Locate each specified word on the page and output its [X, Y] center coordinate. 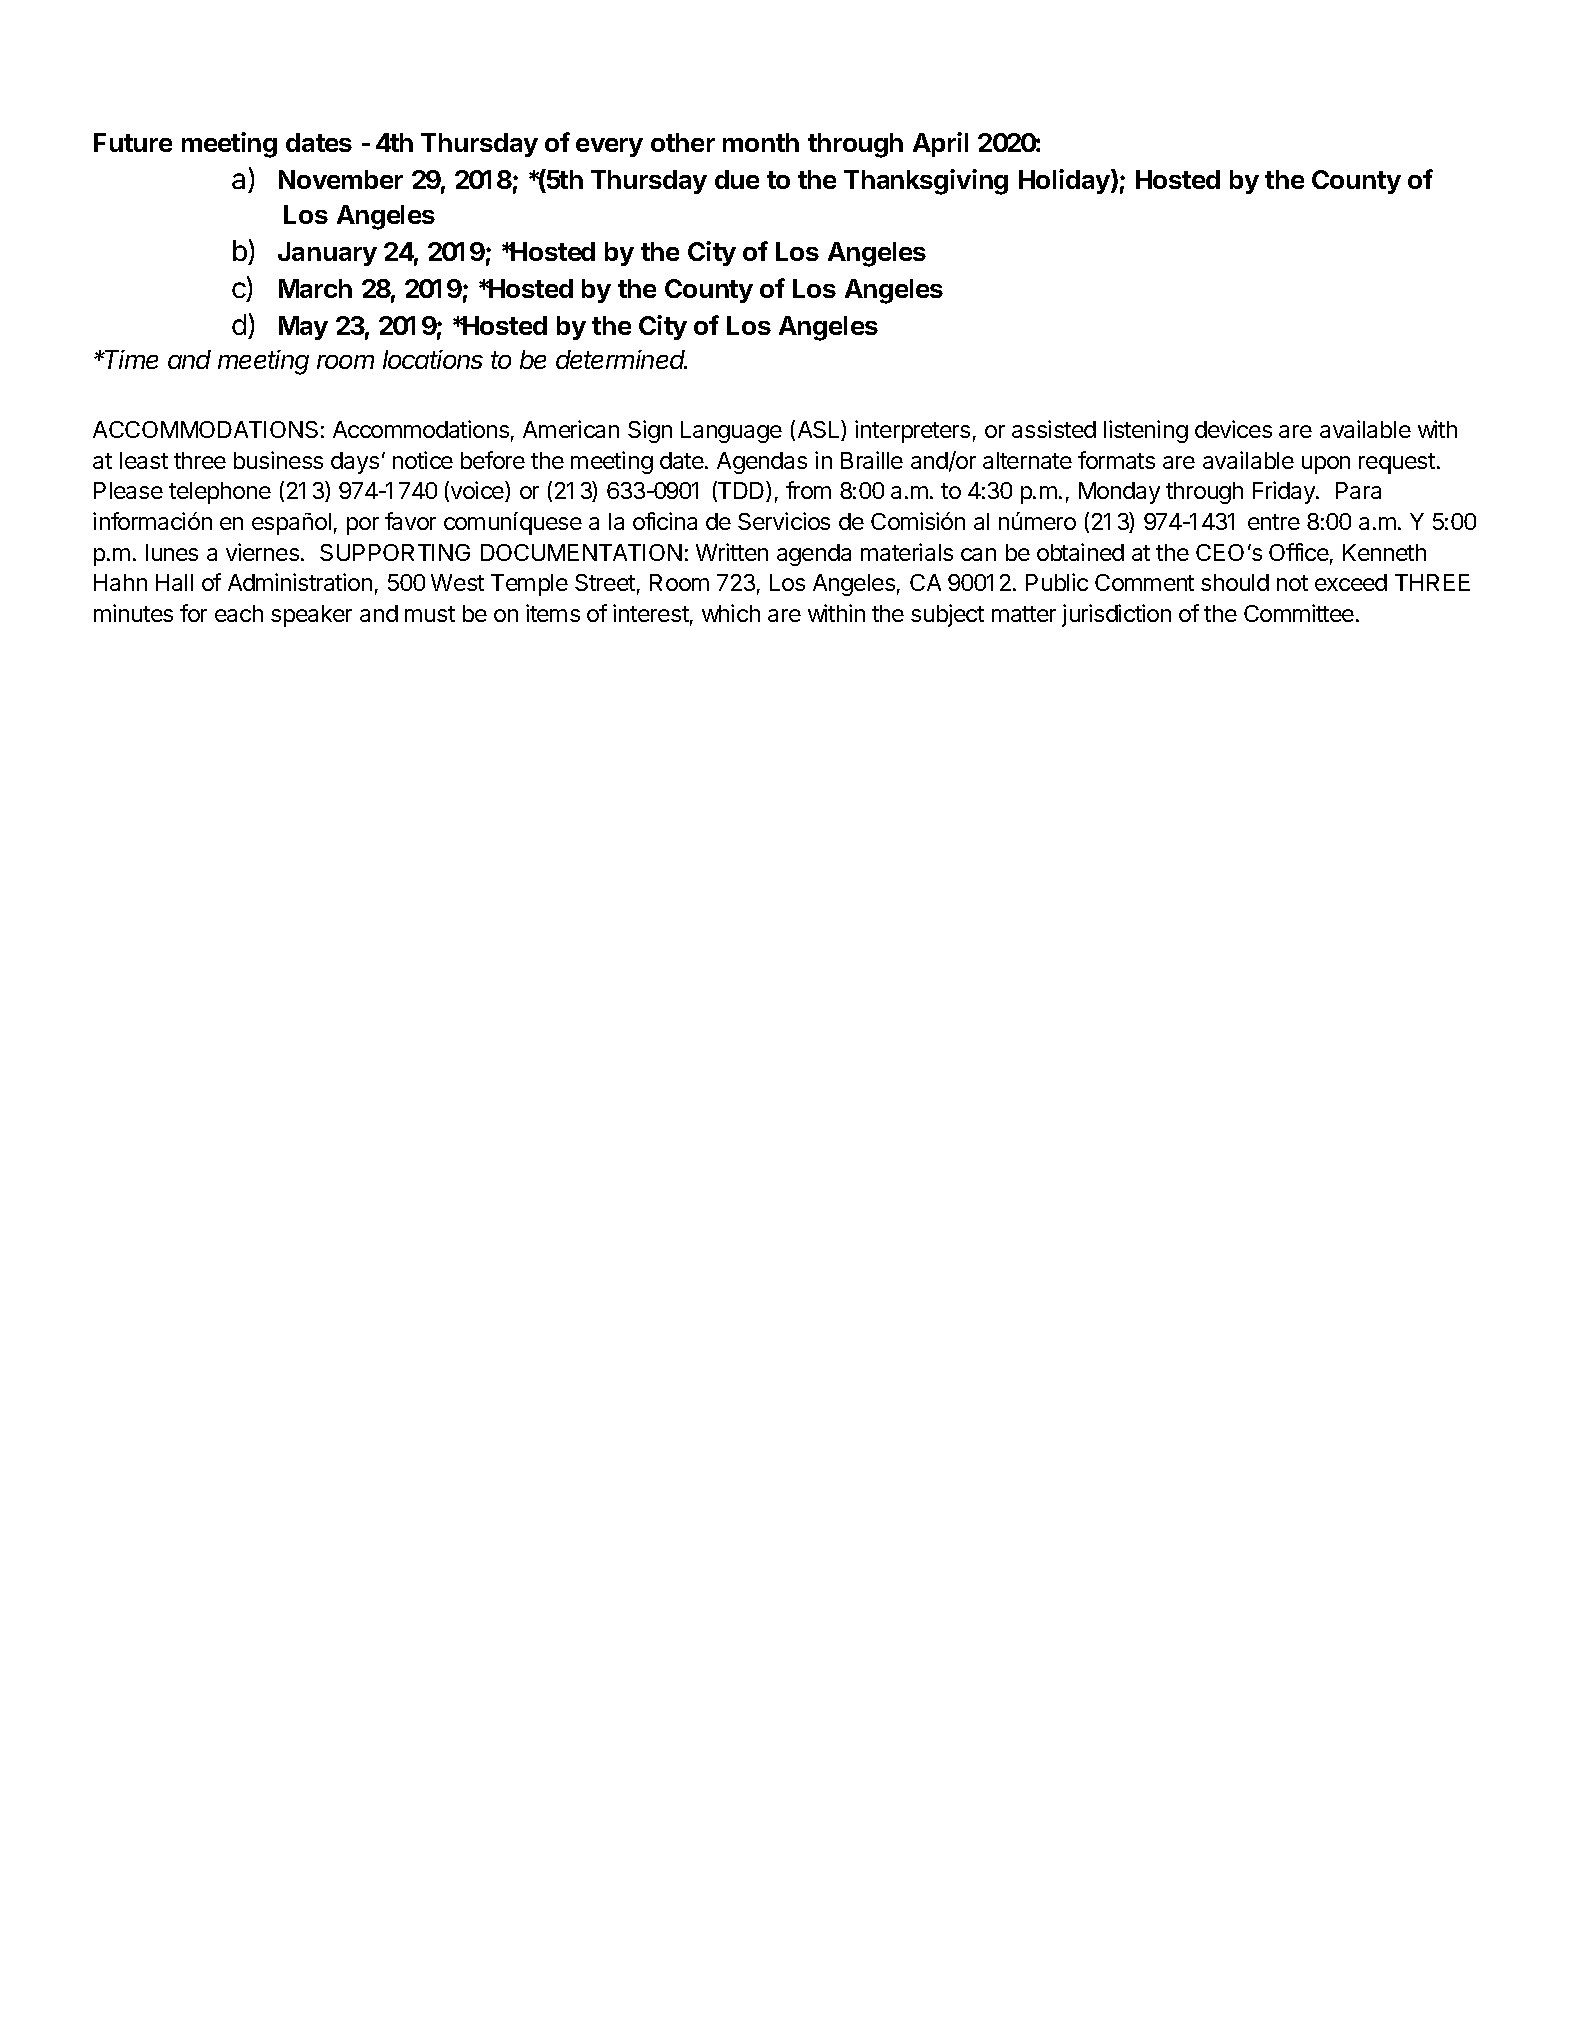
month [761, 142]
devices [1233, 429]
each [239, 613]
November [341, 179]
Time [131, 359]
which [731, 613]
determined [621, 359]
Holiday [1065, 181]
